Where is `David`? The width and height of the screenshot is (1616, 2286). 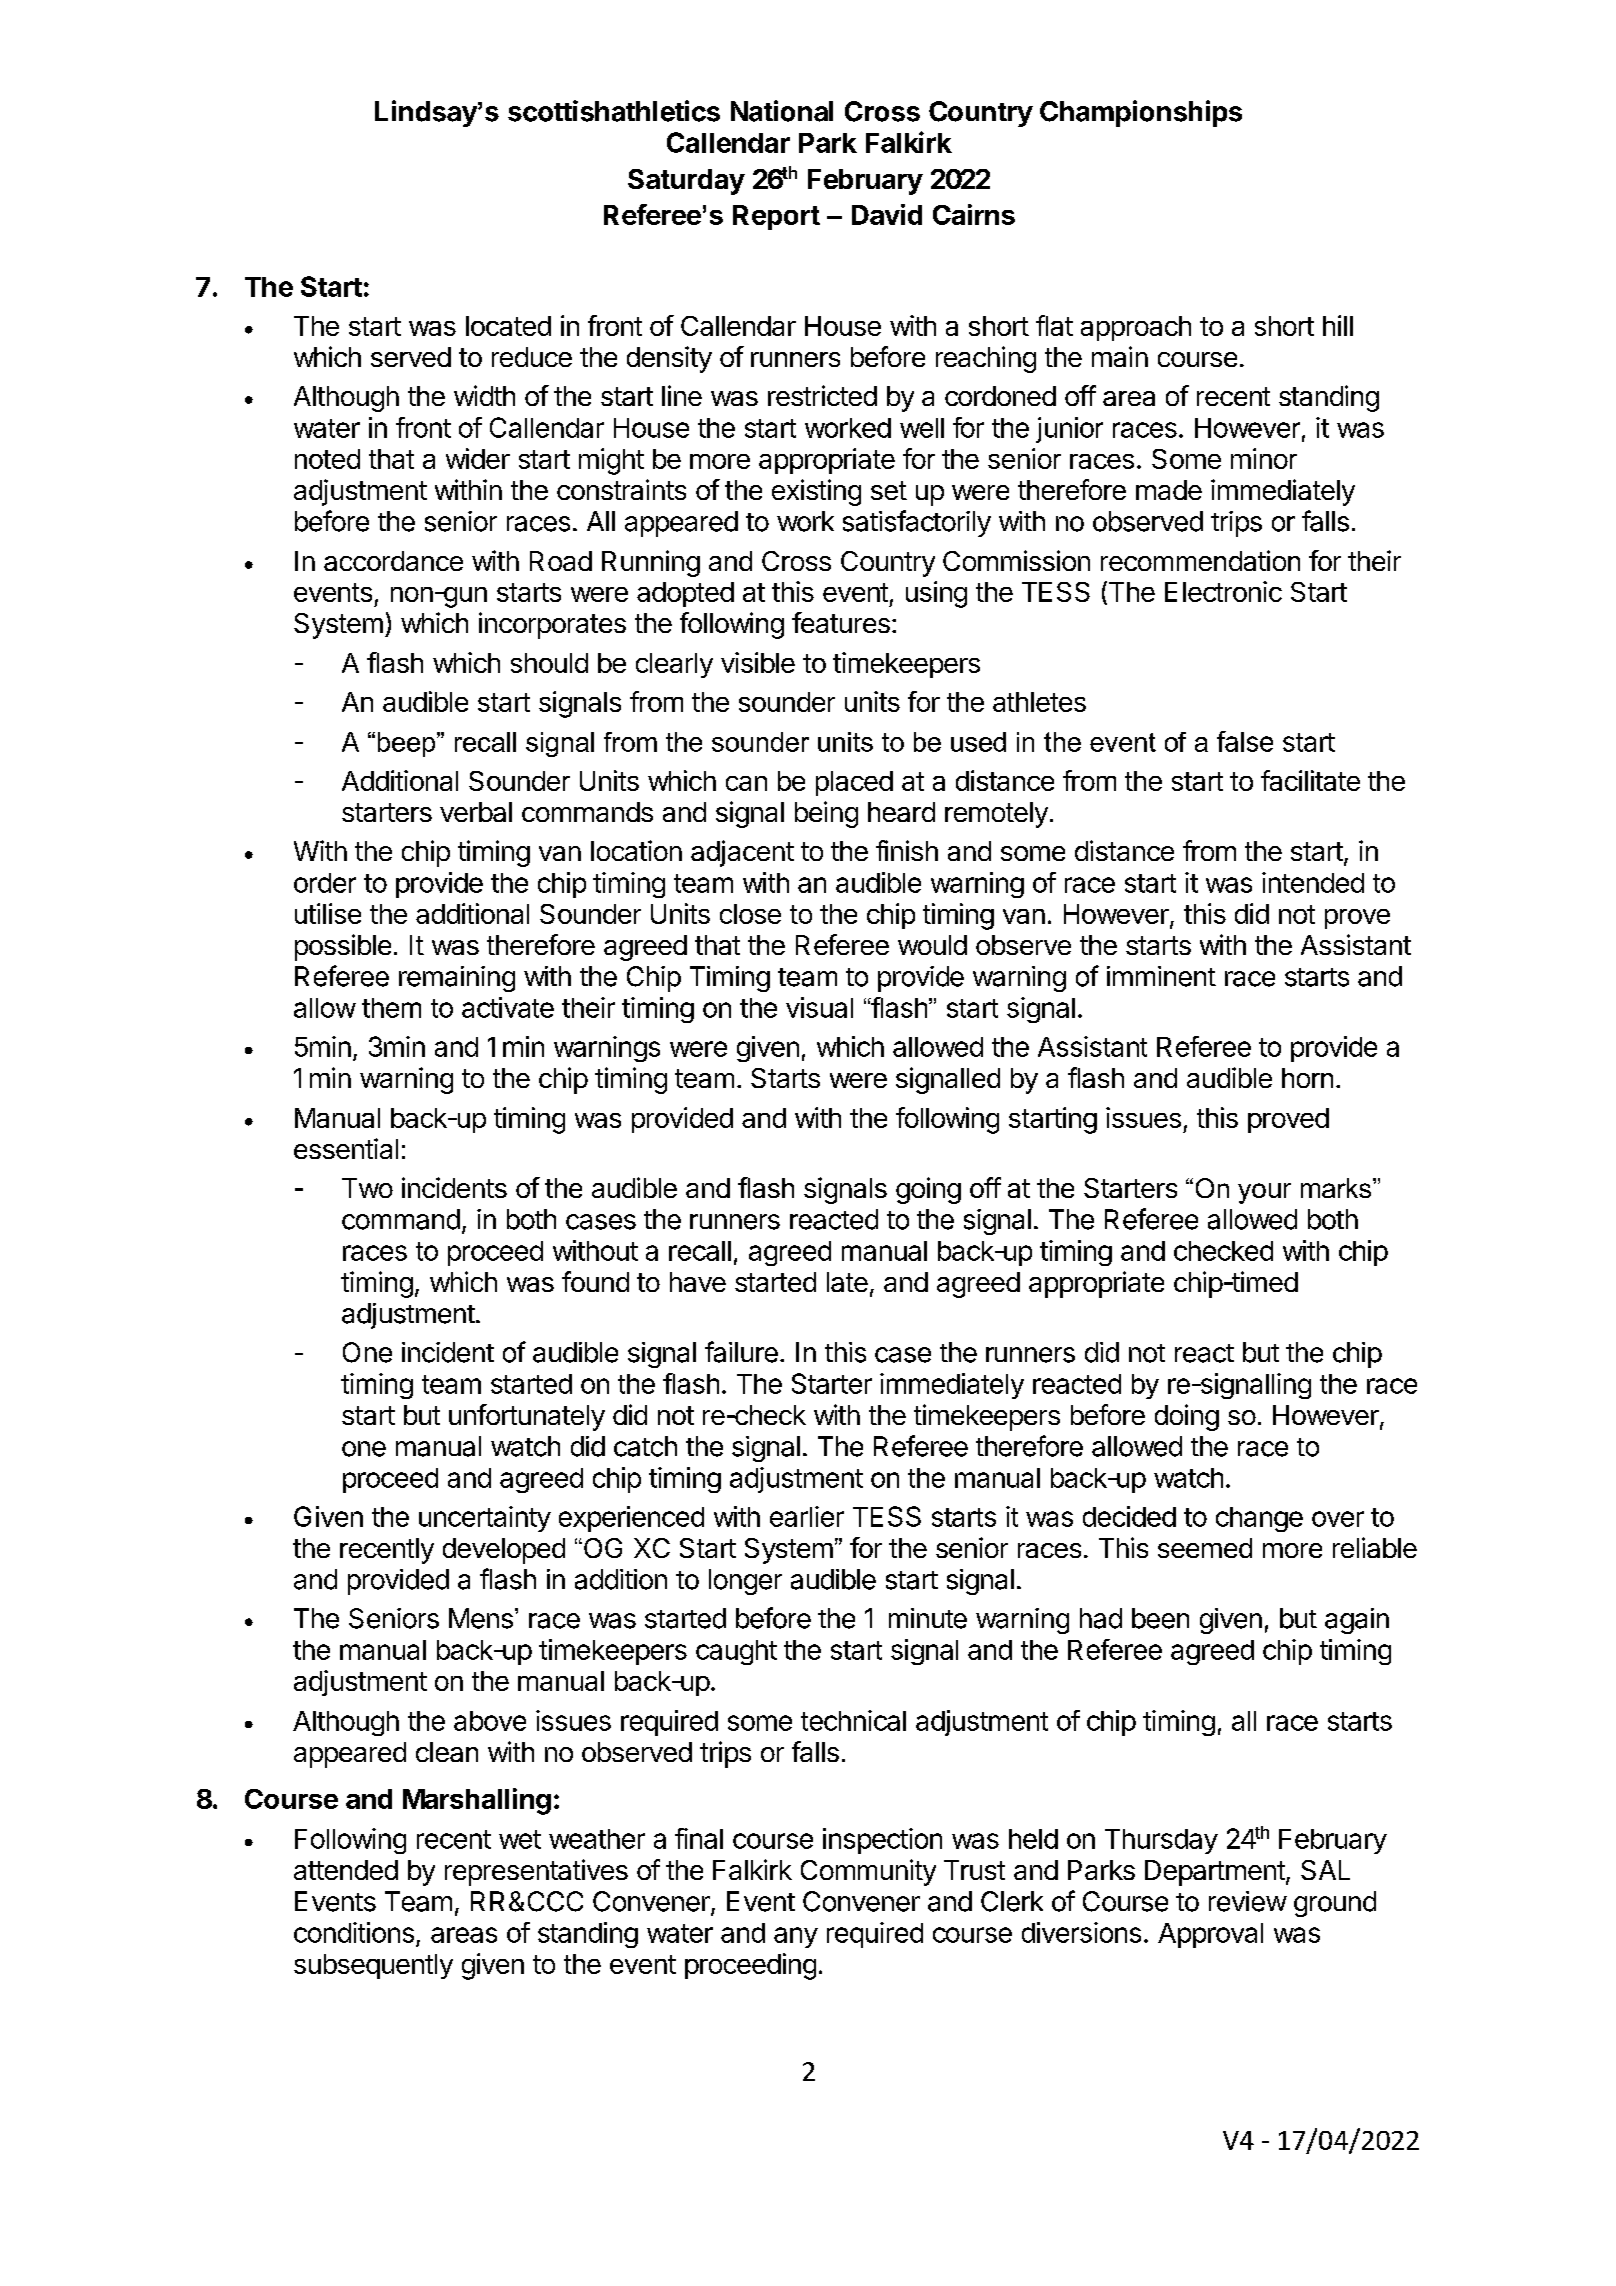
David is located at coordinates (887, 214).
